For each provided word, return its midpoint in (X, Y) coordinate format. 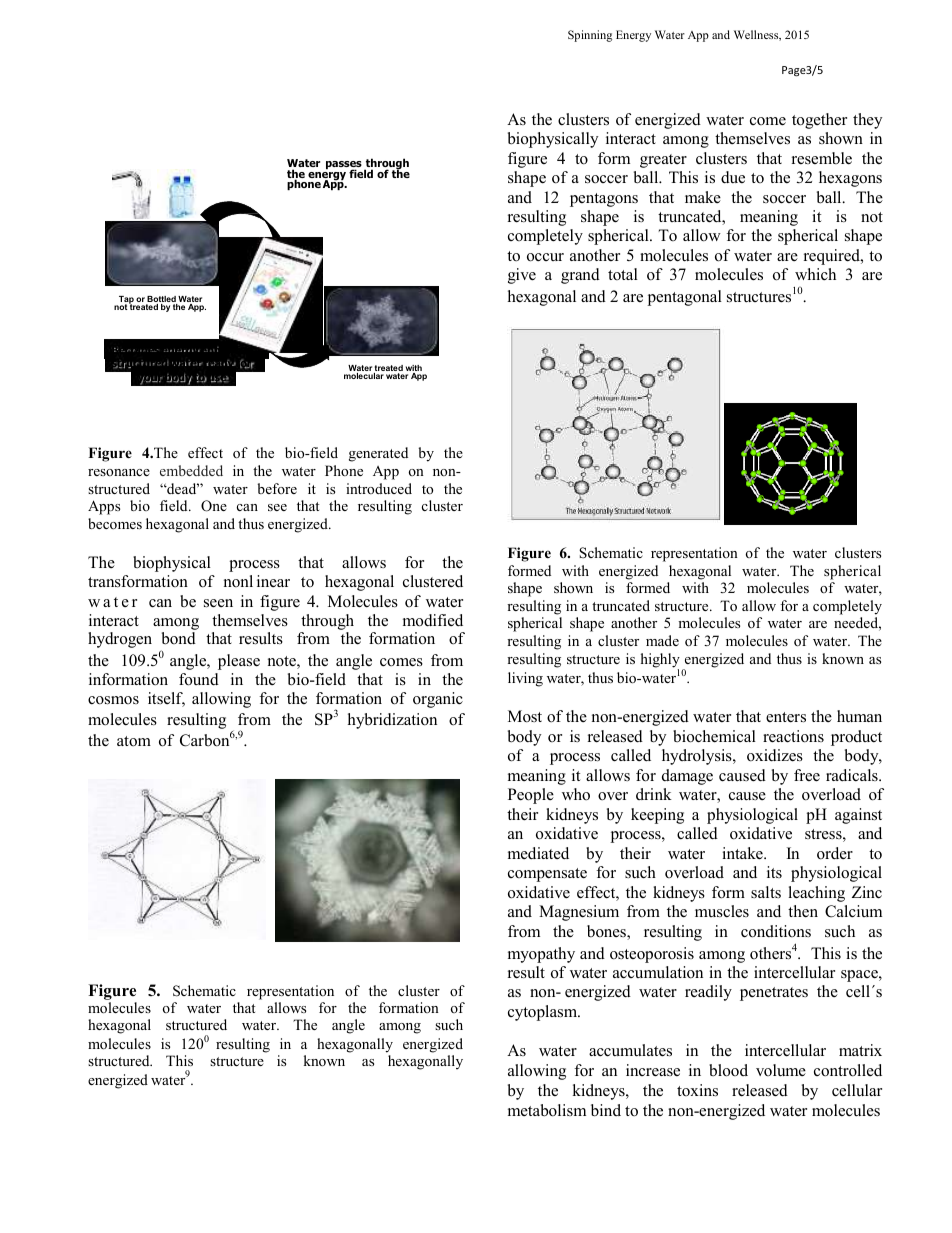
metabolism (547, 1110)
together (819, 121)
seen (218, 603)
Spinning (590, 36)
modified (433, 620)
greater (663, 161)
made (662, 640)
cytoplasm (544, 1013)
